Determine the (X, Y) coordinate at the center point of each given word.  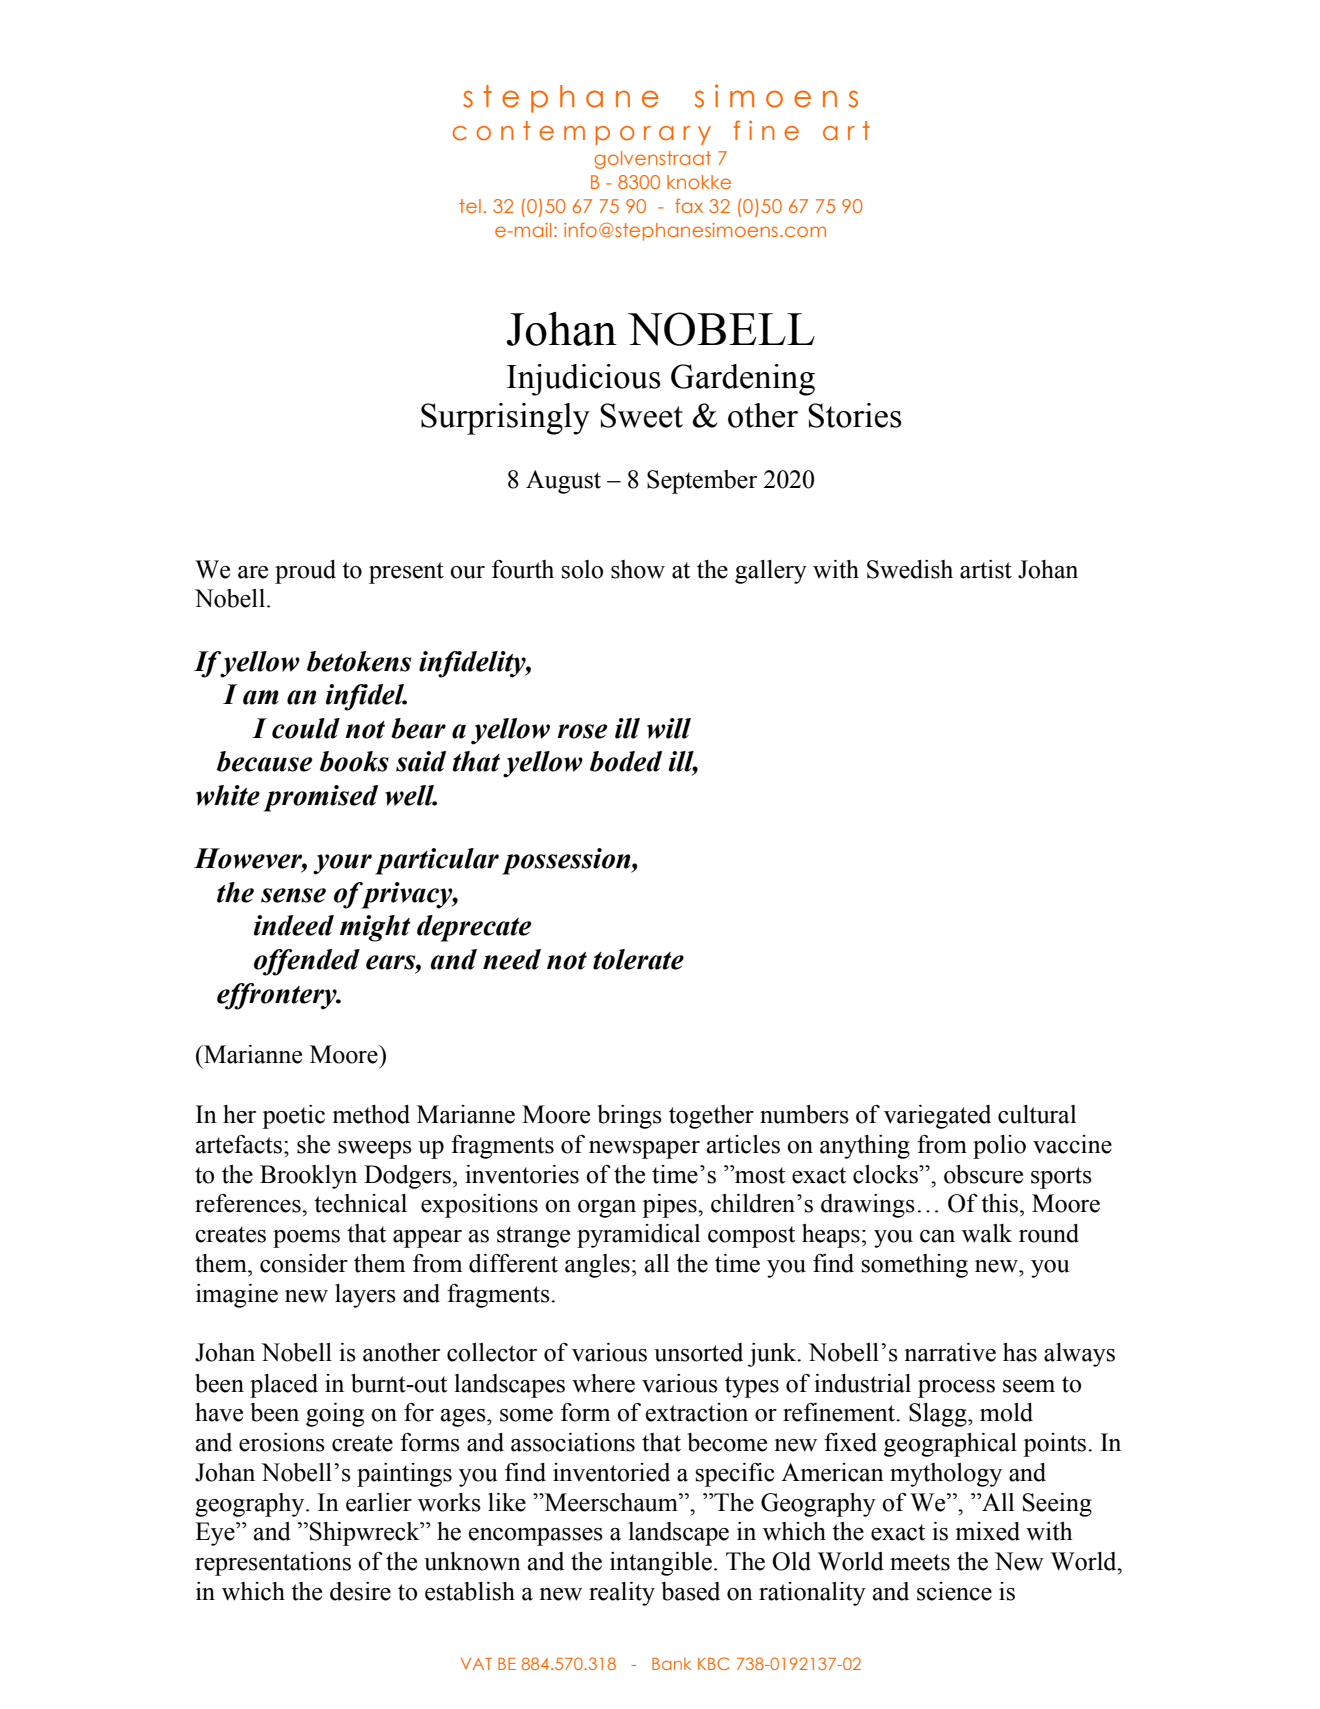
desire (360, 1591)
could (306, 728)
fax (689, 206)
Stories (854, 415)
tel (470, 206)
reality (622, 1594)
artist (986, 569)
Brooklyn (308, 1177)
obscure (983, 1174)
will (669, 728)
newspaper (644, 1150)
